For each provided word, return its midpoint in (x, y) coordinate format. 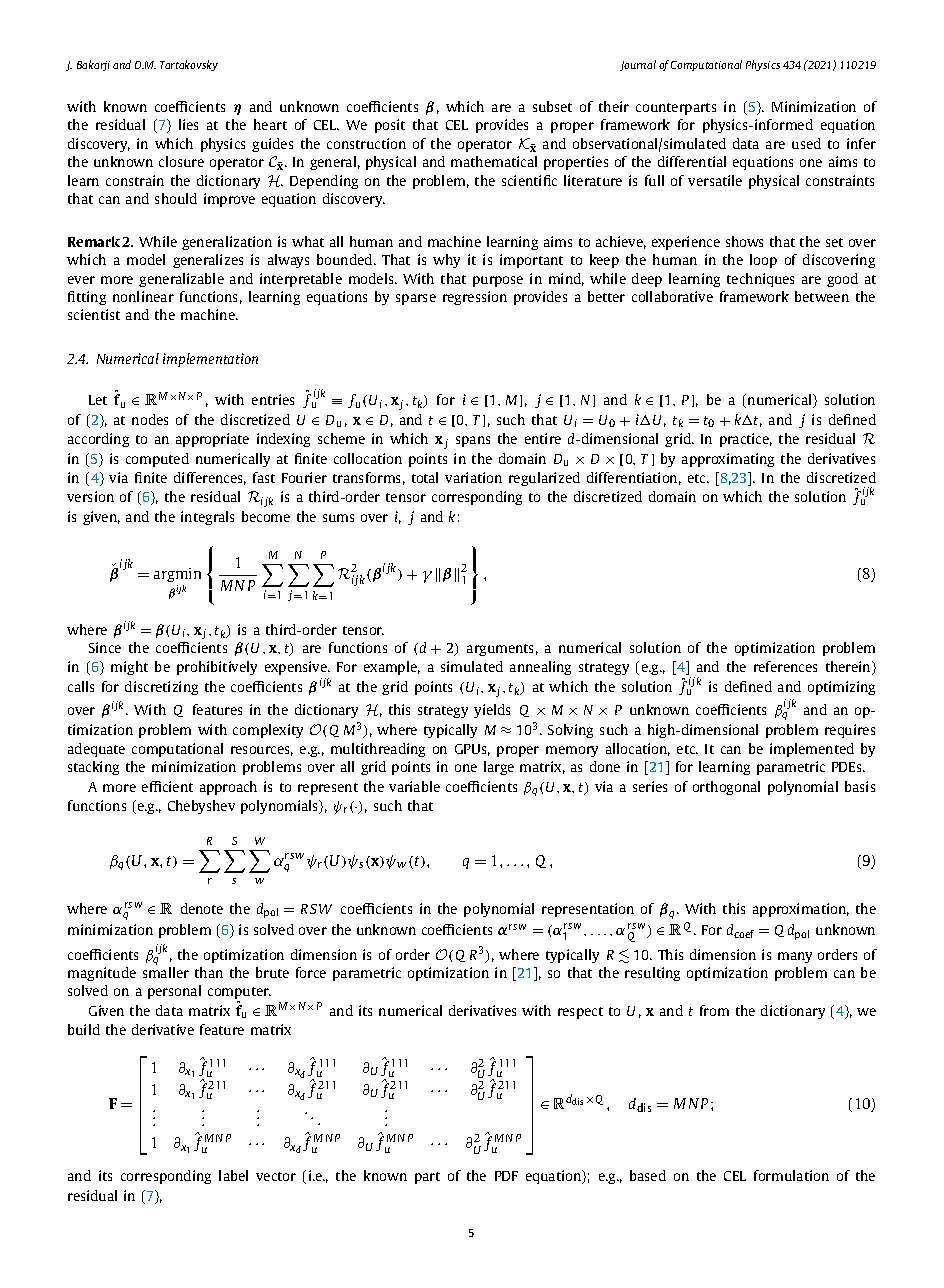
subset (552, 106)
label (233, 1175)
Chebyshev (201, 807)
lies (188, 124)
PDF (506, 1176)
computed (157, 460)
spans (473, 441)
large (499, 768)
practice (746, 440)
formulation (791, 1175)
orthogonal (726, 788)
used (806, 143)
